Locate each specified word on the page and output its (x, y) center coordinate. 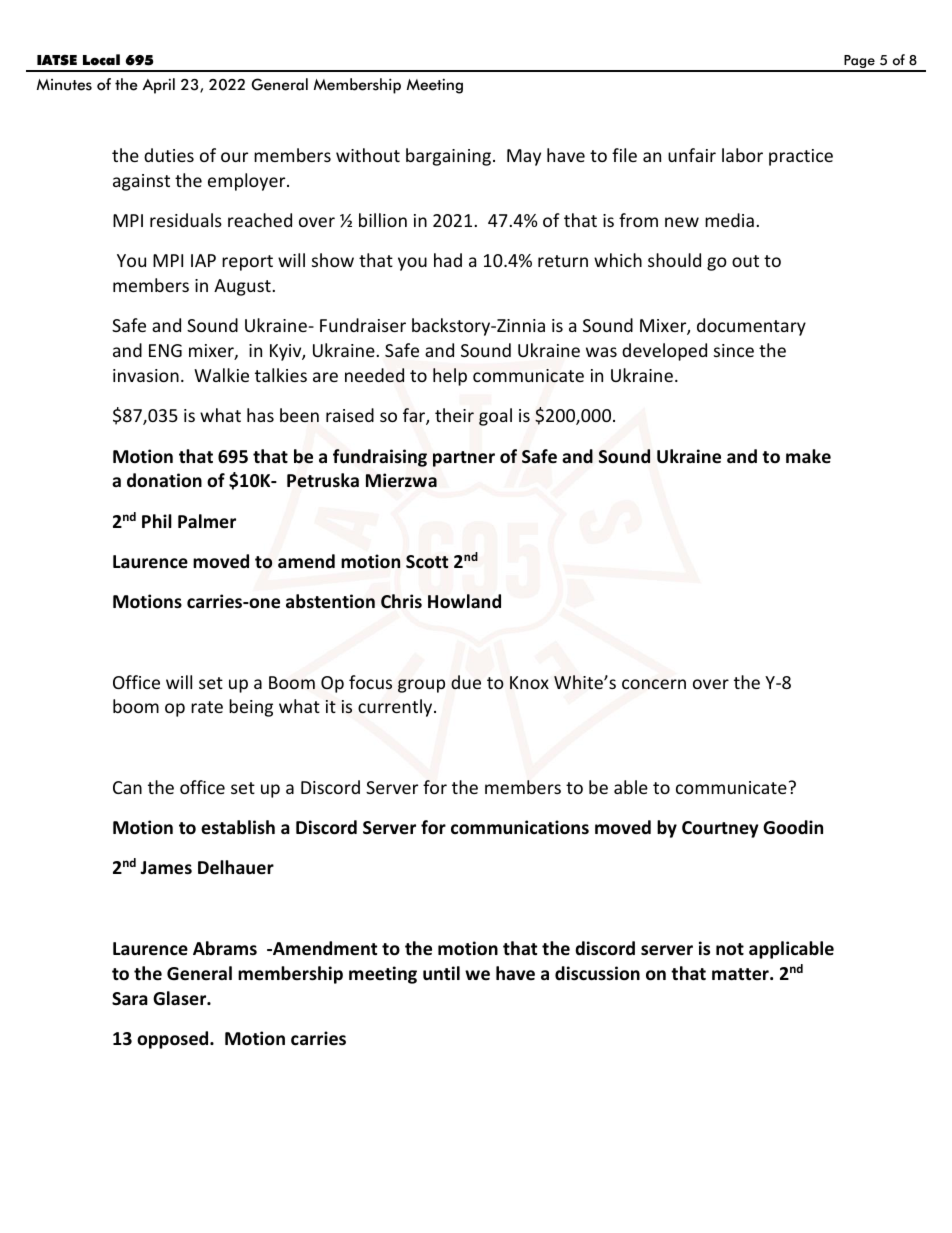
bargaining (448, 157)
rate (207, 707)
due (466, 682)
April (158, 86)
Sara (130, 999)
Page (859, 63)
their (454, 415)
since (734, 350)
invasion (146, 375)
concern (654, 684)
